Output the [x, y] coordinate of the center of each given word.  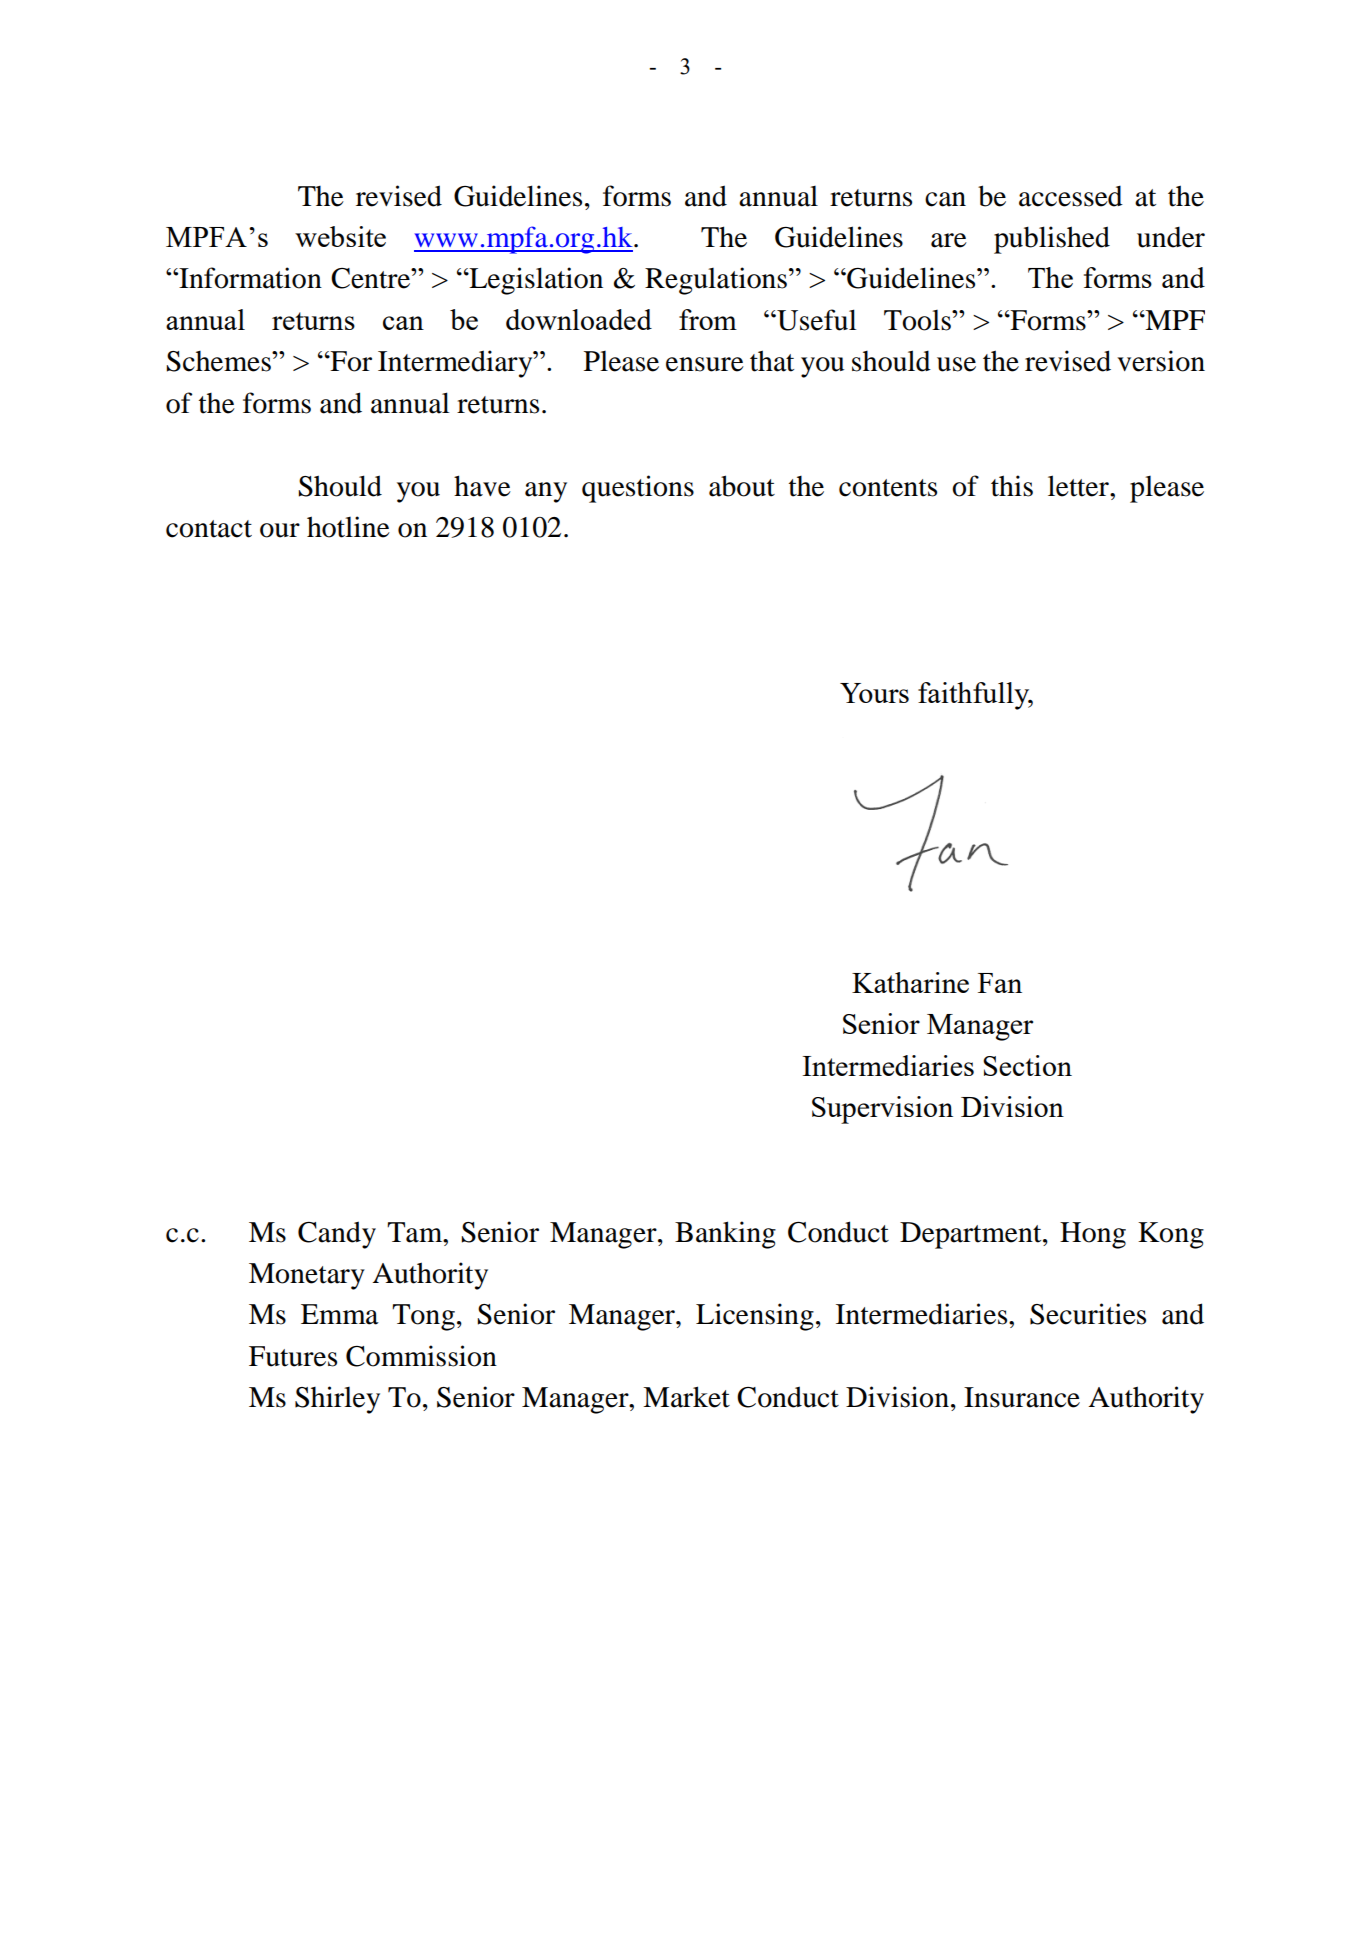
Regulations [716, 281]
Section [1027, 1065]
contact [209, 529]
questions [638, 489]
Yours [874, 693]
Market [686, 1397]
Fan [1000, 983]
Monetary [307, 1276]
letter [1079, 486]
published [1052, 240]
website [340, 236]
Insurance [1022, 1397]
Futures [293, 1356]
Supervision [882, 1110]
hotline [348, 527]
